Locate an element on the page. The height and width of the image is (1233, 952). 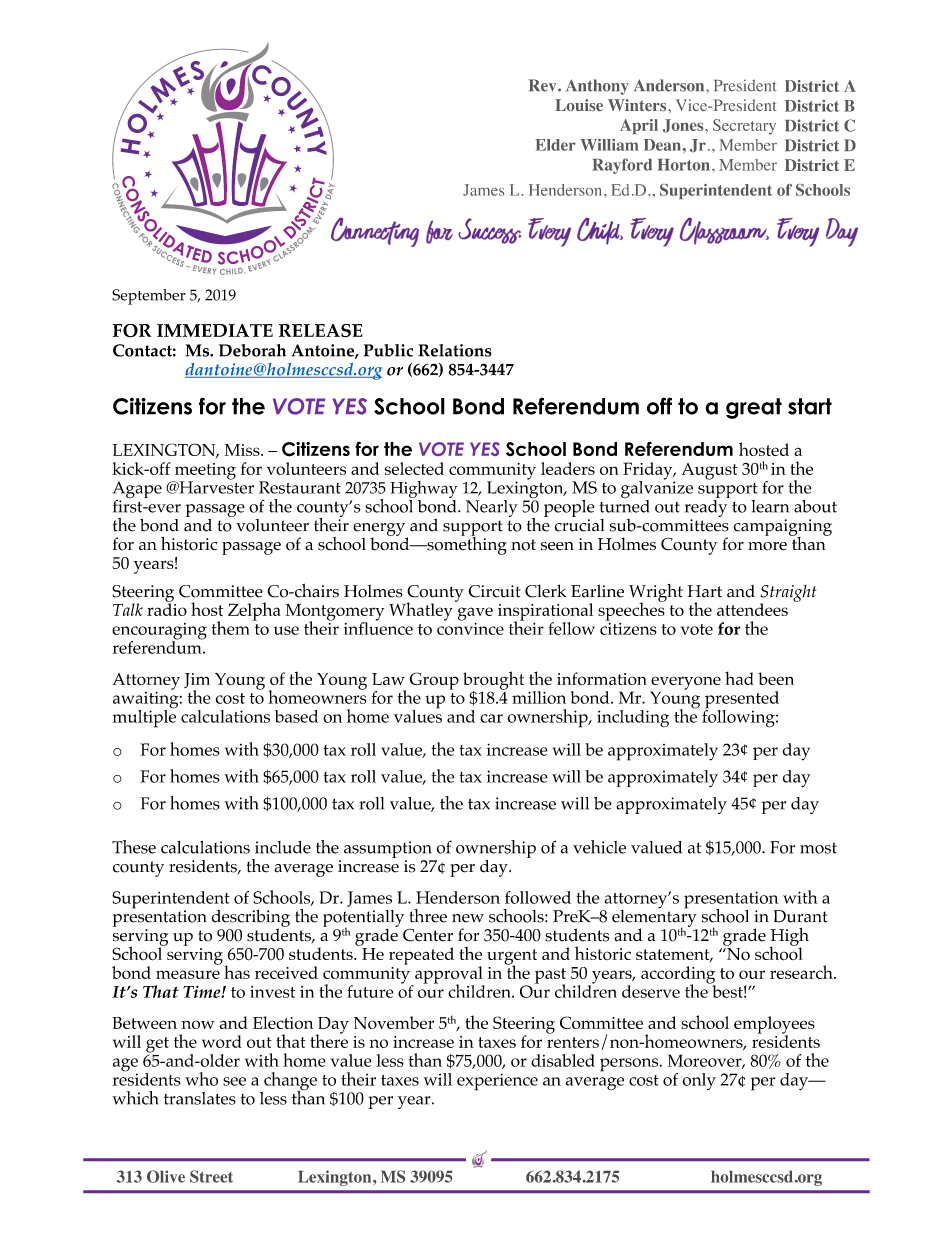
attendees is located at coordinates (752, 609).
